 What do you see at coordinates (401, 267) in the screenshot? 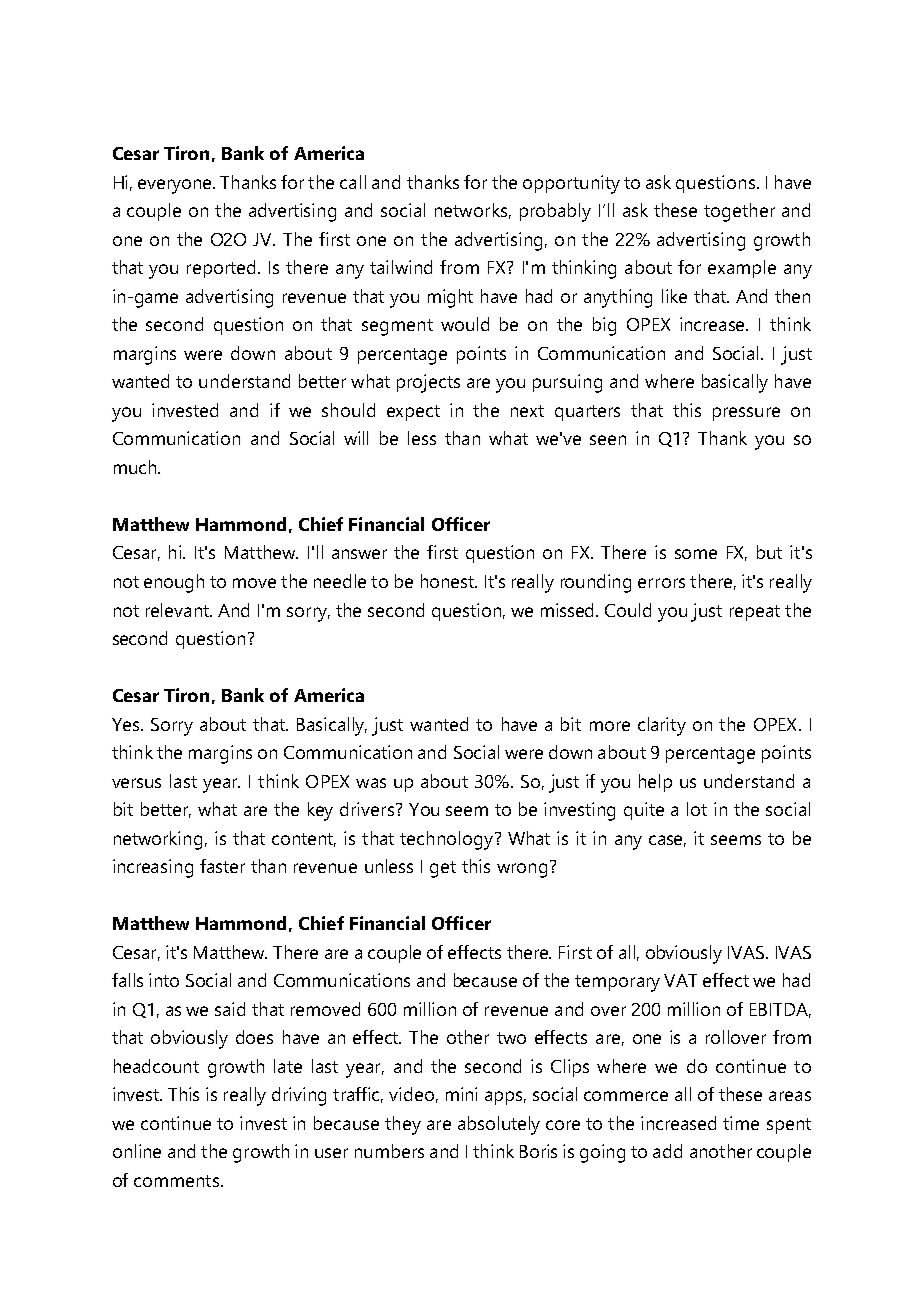
I see `tailwind` at bounding box center [401, 267].
